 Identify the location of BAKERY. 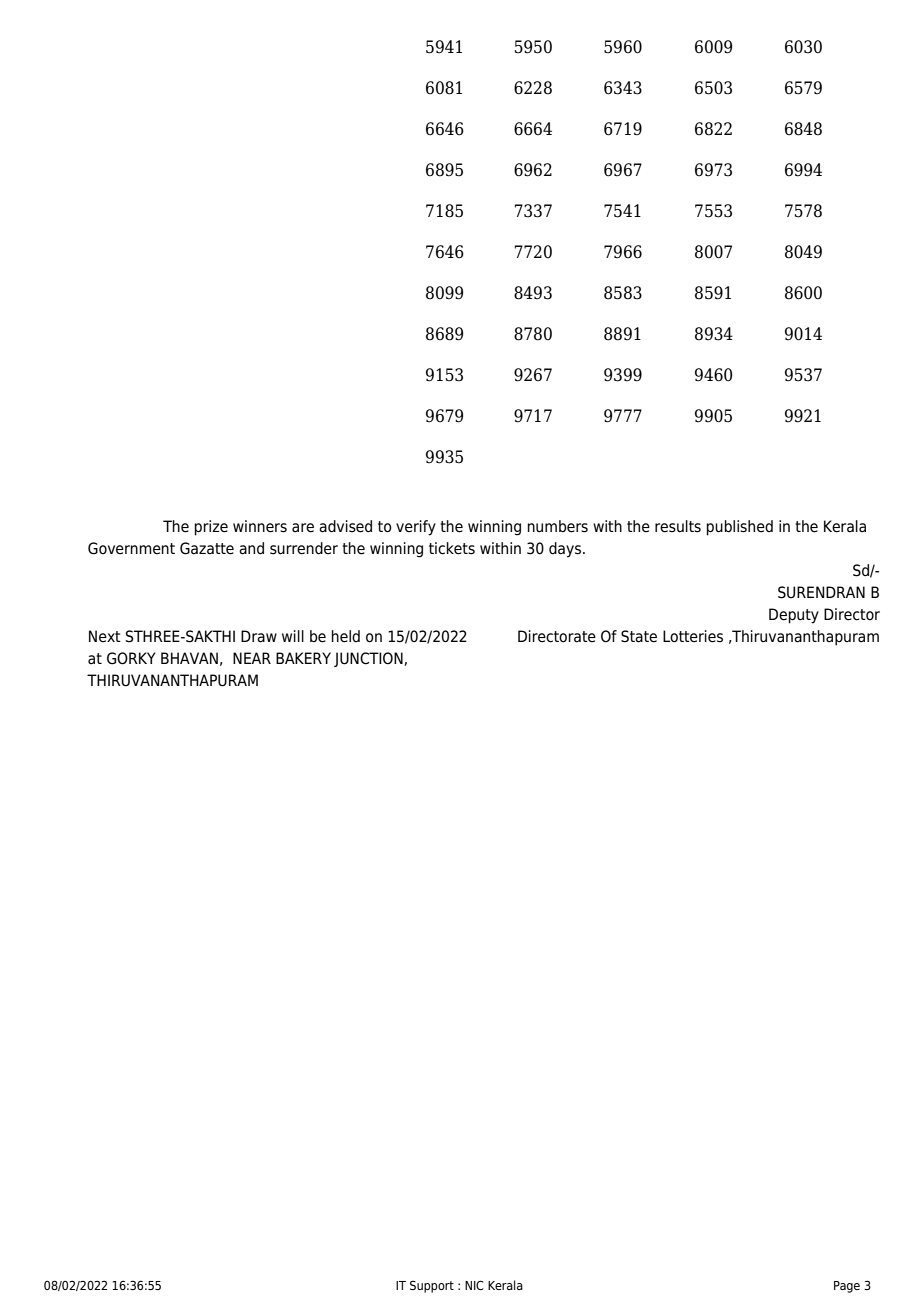
(303, 658).
